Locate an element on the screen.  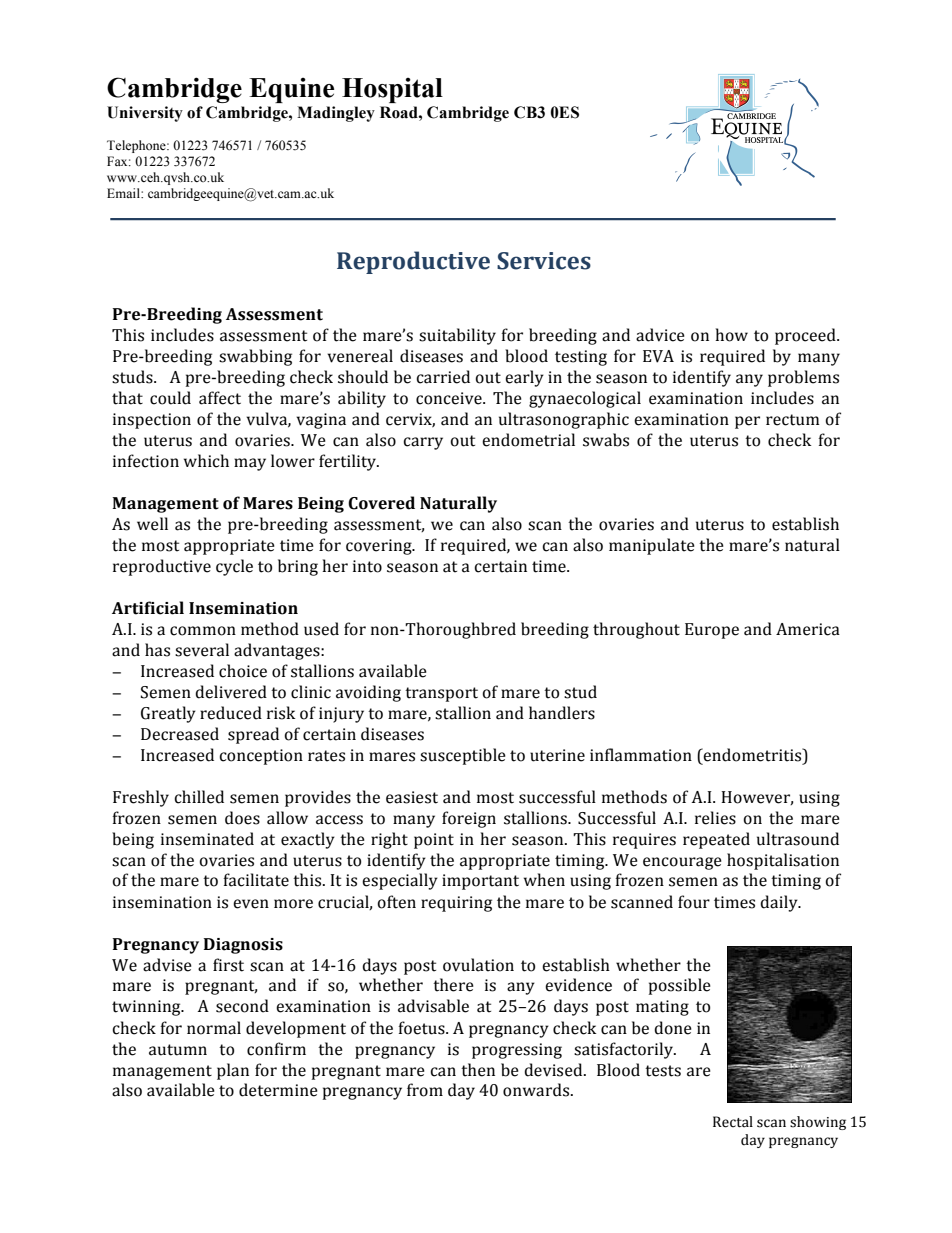
advisable is located at coordinates (433, 1006).
